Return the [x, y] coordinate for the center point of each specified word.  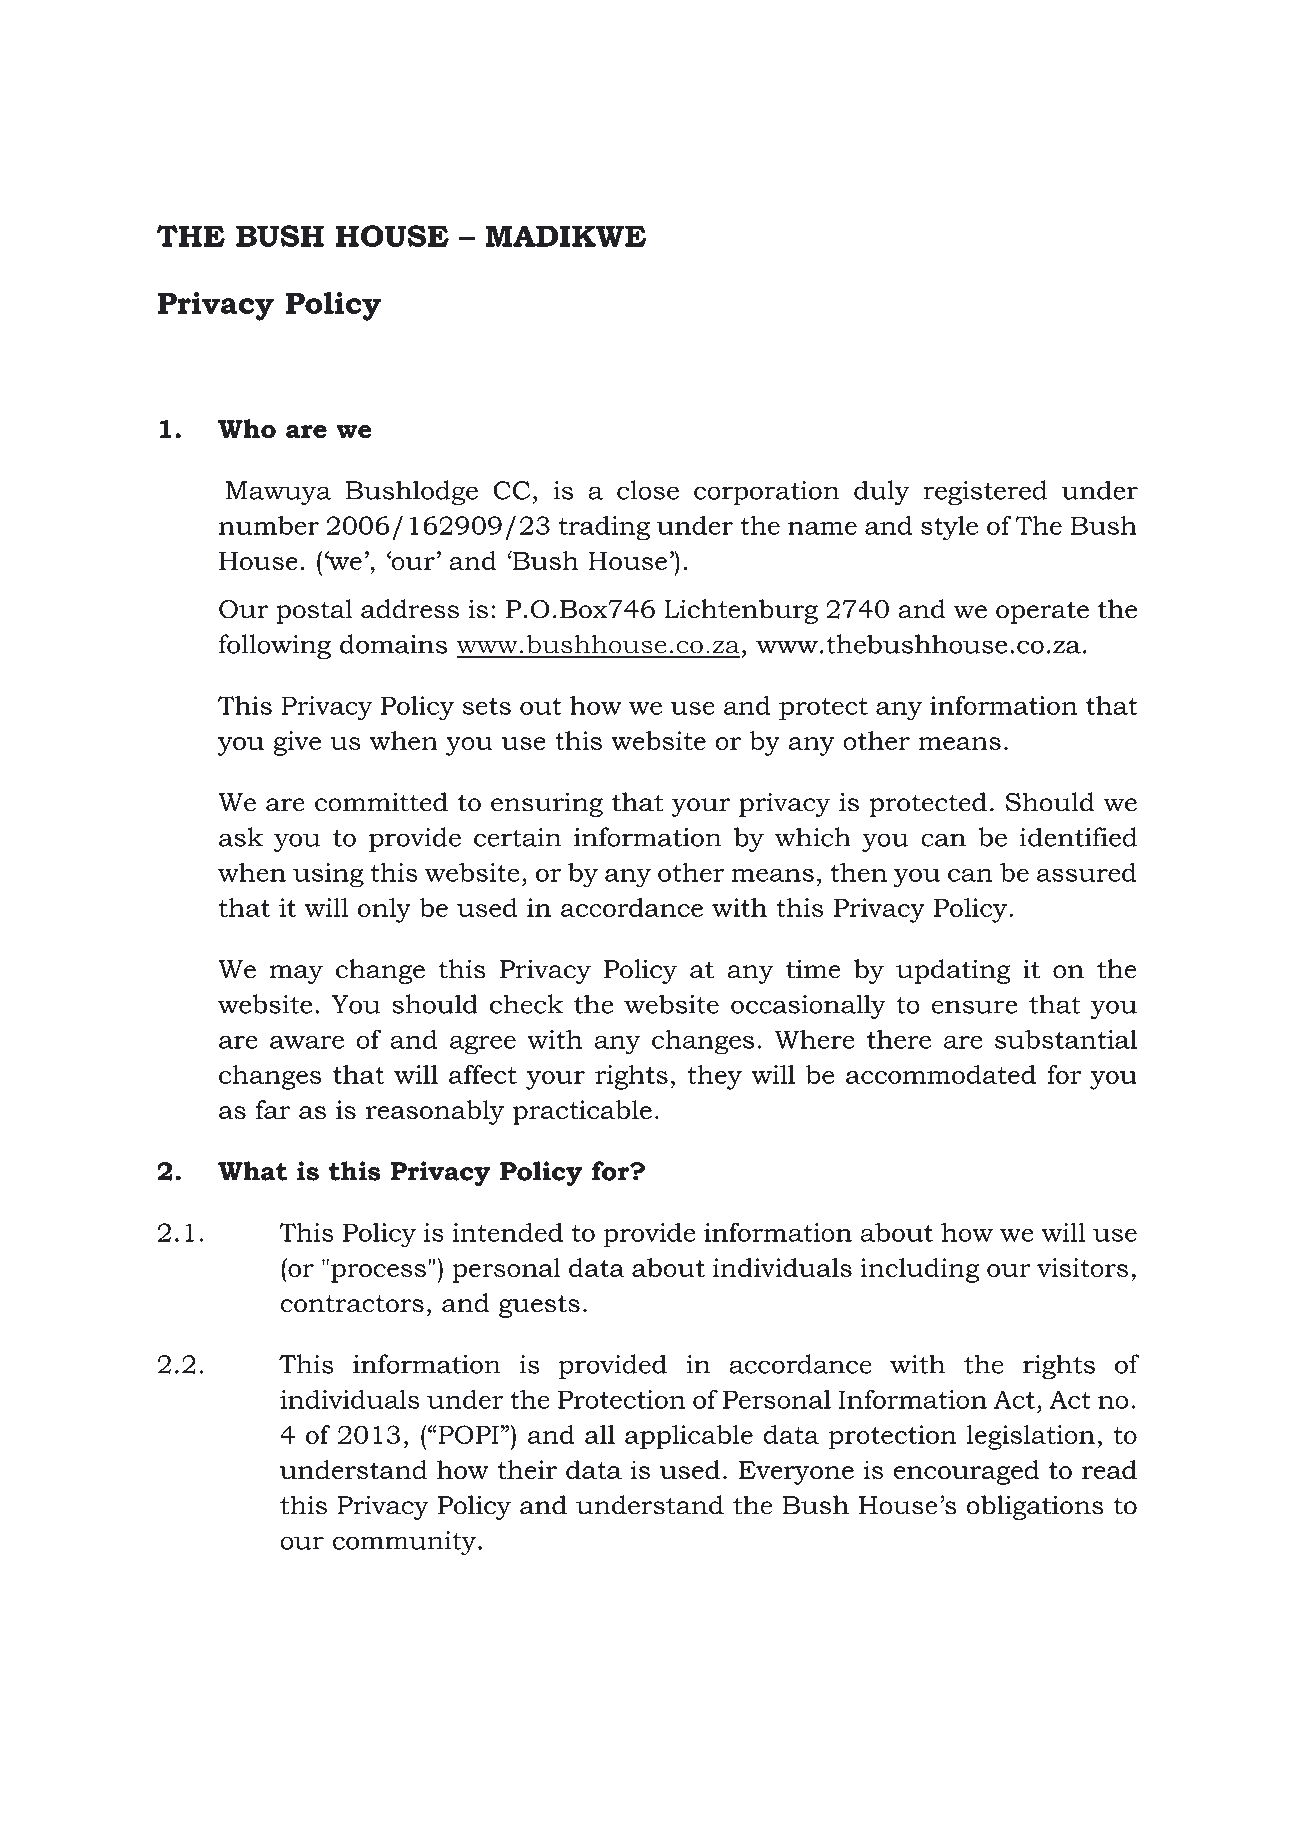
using [328, 875]
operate [1042, 612]
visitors [1082, 1267]
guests [539, 1306]
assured [1087, 872]
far [273, 1109]
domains [393, 644]
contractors [352, 1304]
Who [247, 429]
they [715, 1077]
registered [985, 492]
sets [487, 706]
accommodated [941, 1074]
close [648, 490]
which [813, 837]
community [404, 1543]
